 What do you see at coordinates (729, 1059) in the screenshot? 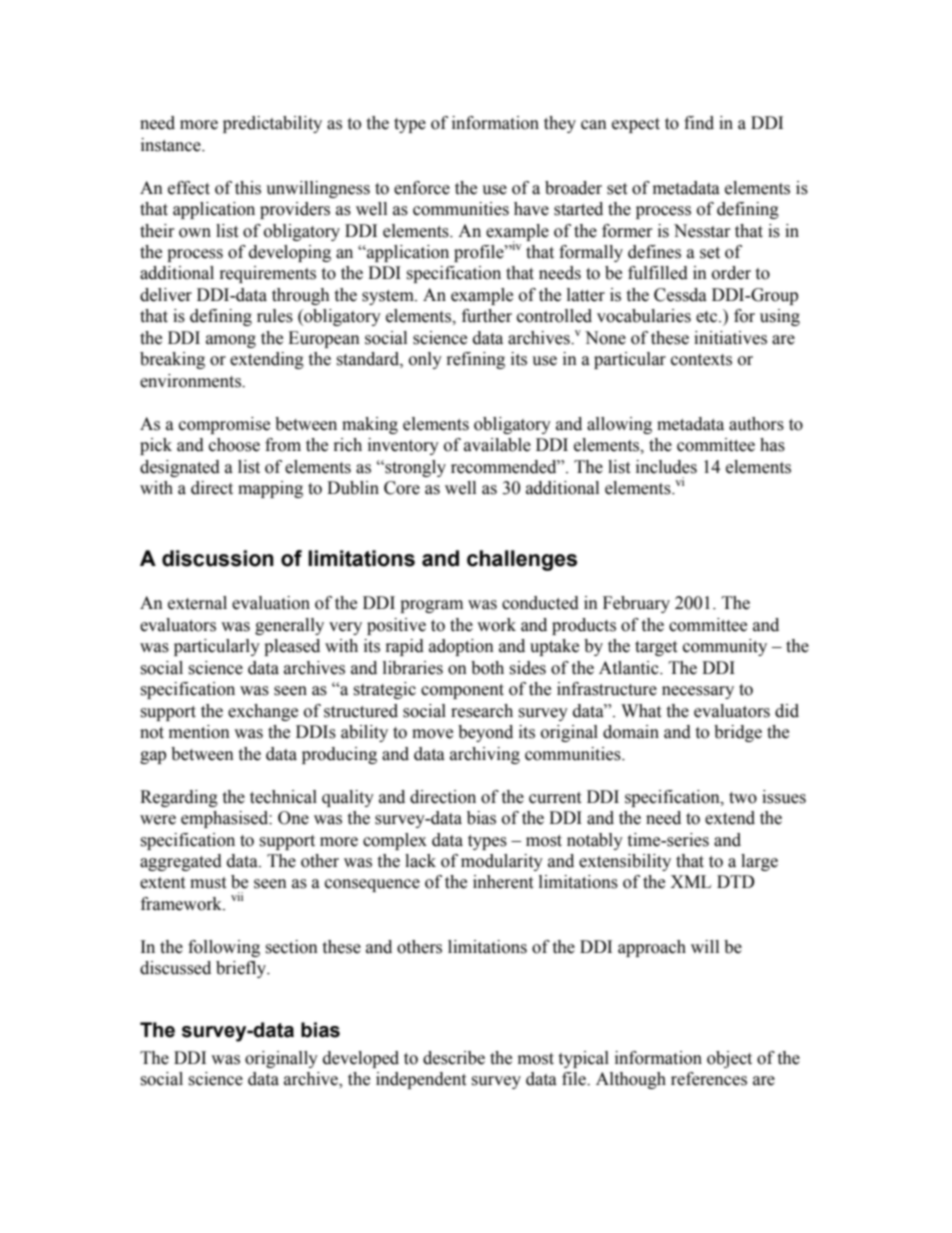
I see `object` at bounding box center [729, 1059].
